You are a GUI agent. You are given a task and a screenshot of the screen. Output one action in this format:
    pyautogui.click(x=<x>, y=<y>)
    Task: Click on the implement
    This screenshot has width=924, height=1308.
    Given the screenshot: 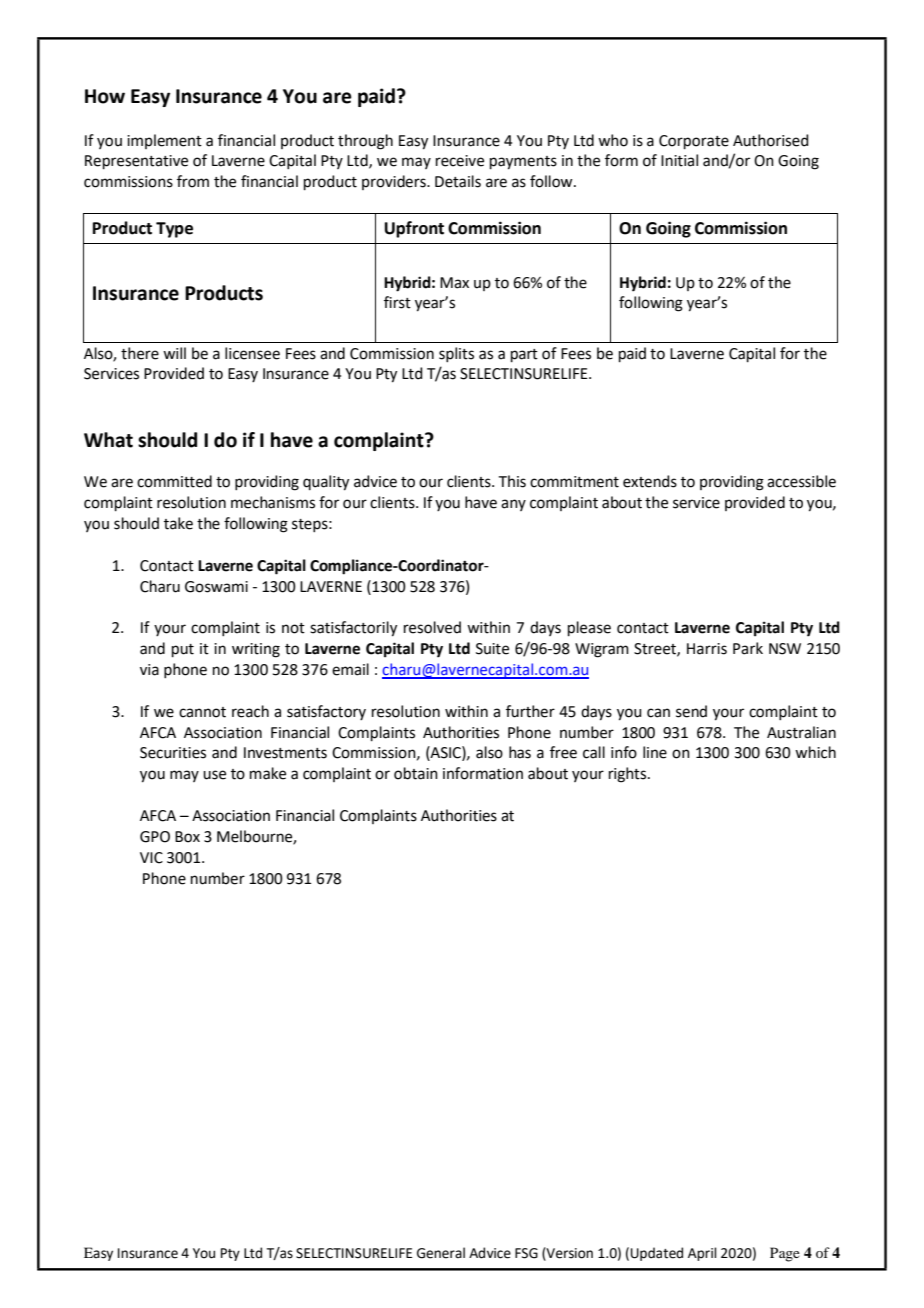 What is the action you would take?
    pyautogui.click(x=164, y=141)
